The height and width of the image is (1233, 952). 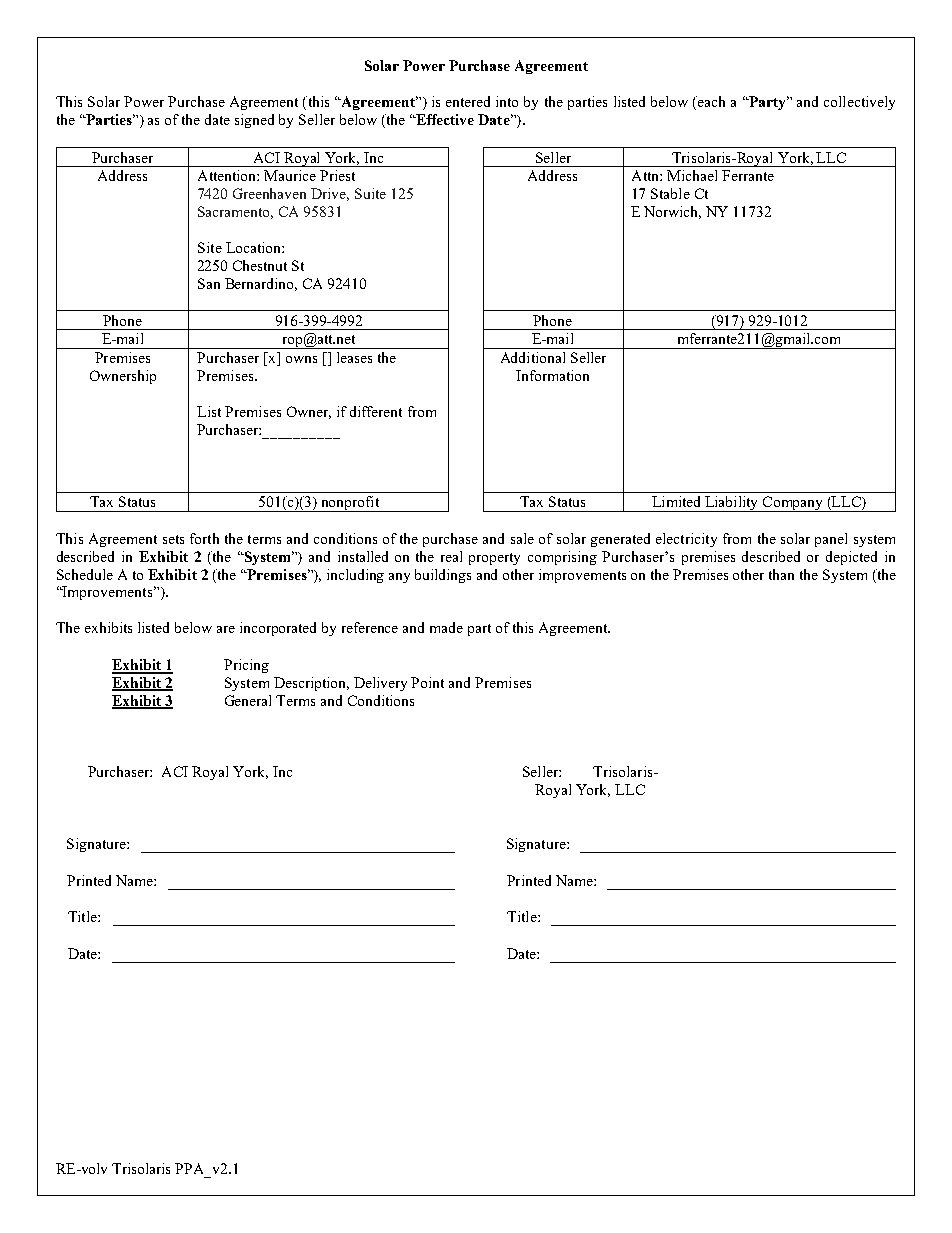 What do you see at coordinates (859, 103) in the image?
I see `collectively` at bounding box center [859, 103].
